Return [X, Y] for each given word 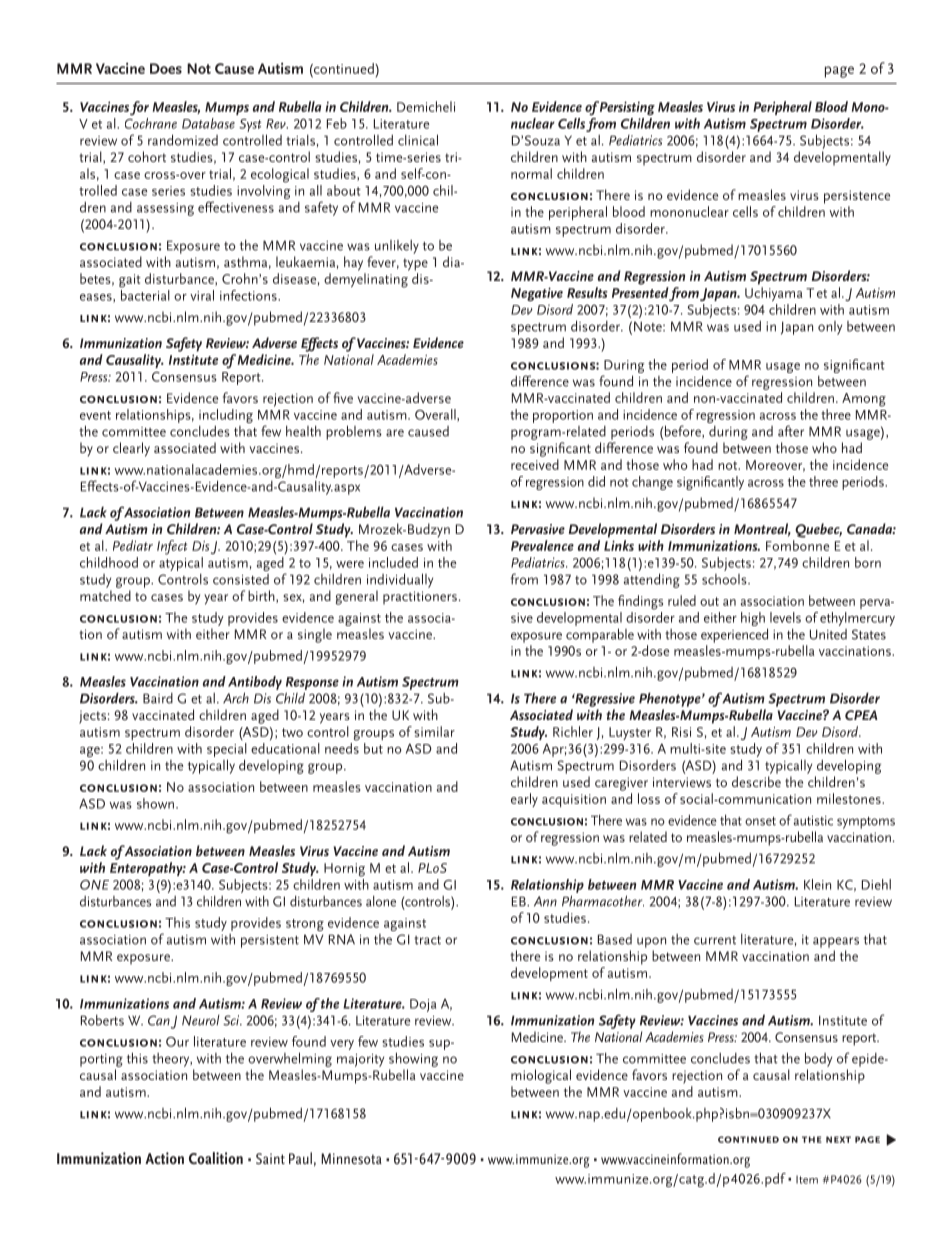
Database [208, 123]
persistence [857, 197]
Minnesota [351, 1158]
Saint [270, 1158]
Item [807, 1179]
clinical [418, 140]
